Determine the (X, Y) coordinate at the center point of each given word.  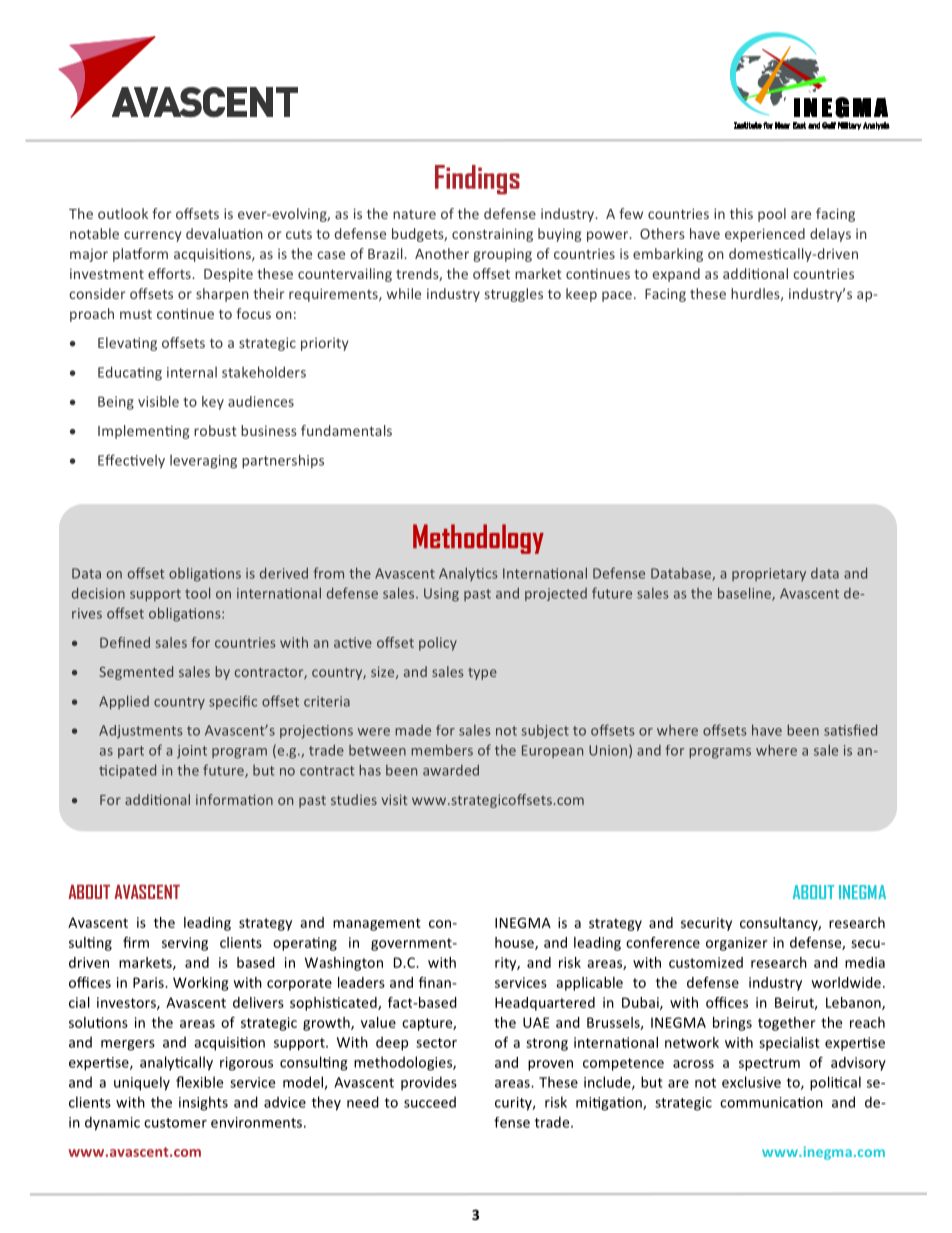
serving (185, 944)
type (482, 674)
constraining (492, 235)
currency (153, 236)
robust (215, 430)
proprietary (769, 574)
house (515, 943)
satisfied (850, 730)
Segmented (136, 673)
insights (203, 1103)
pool (772, 215)
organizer (736, 944)
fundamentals (346, 430)
